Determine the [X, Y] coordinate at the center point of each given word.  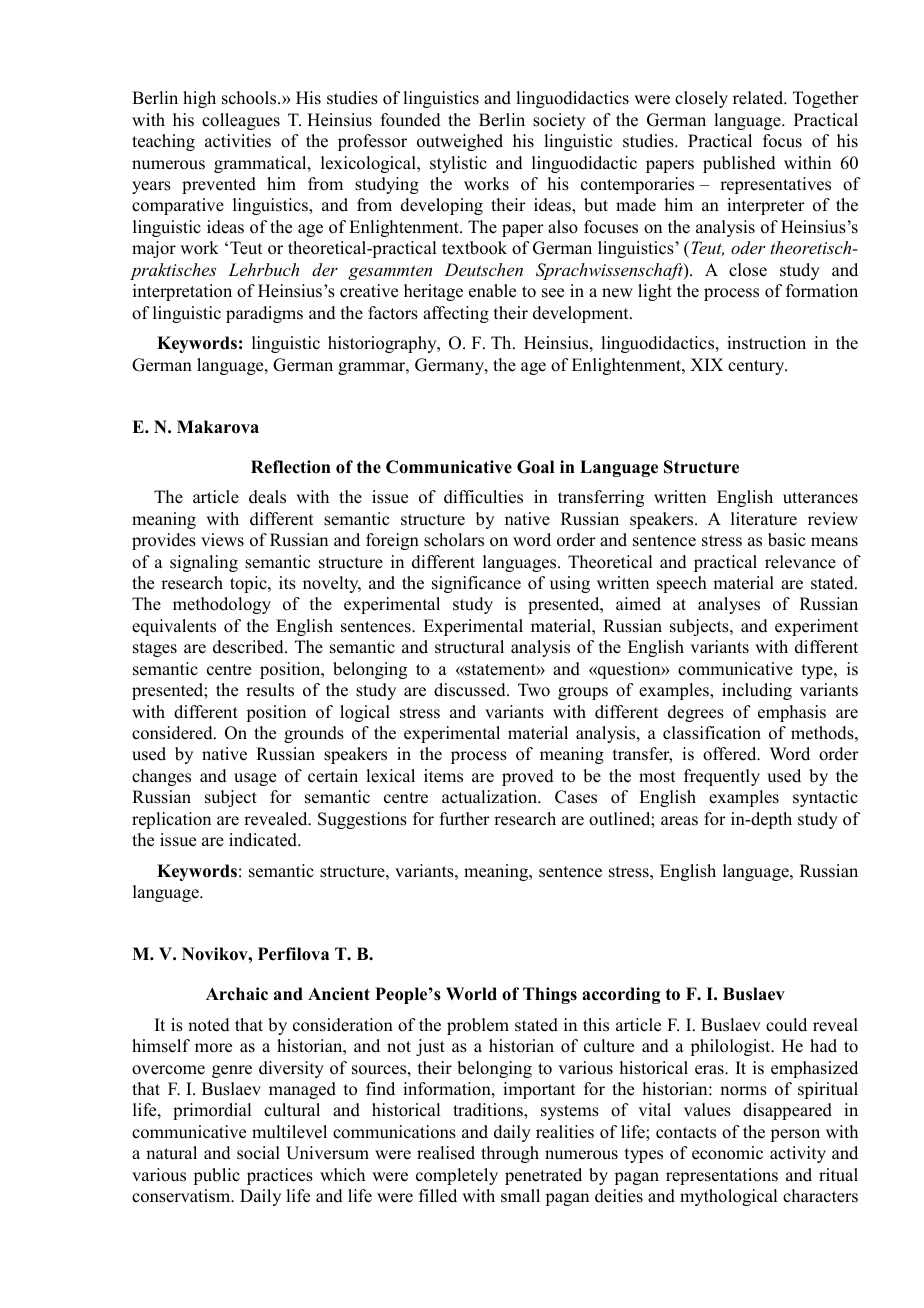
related [759, 98]
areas [679, 821]
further [465, 819]
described [249, 647]
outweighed [460, 142]
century [757, 367]
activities [238, 141]
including [757, 691]
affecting [456, 314]
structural [469, 647]
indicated [264, 840]
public [217, 1176]
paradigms [264, 314]
